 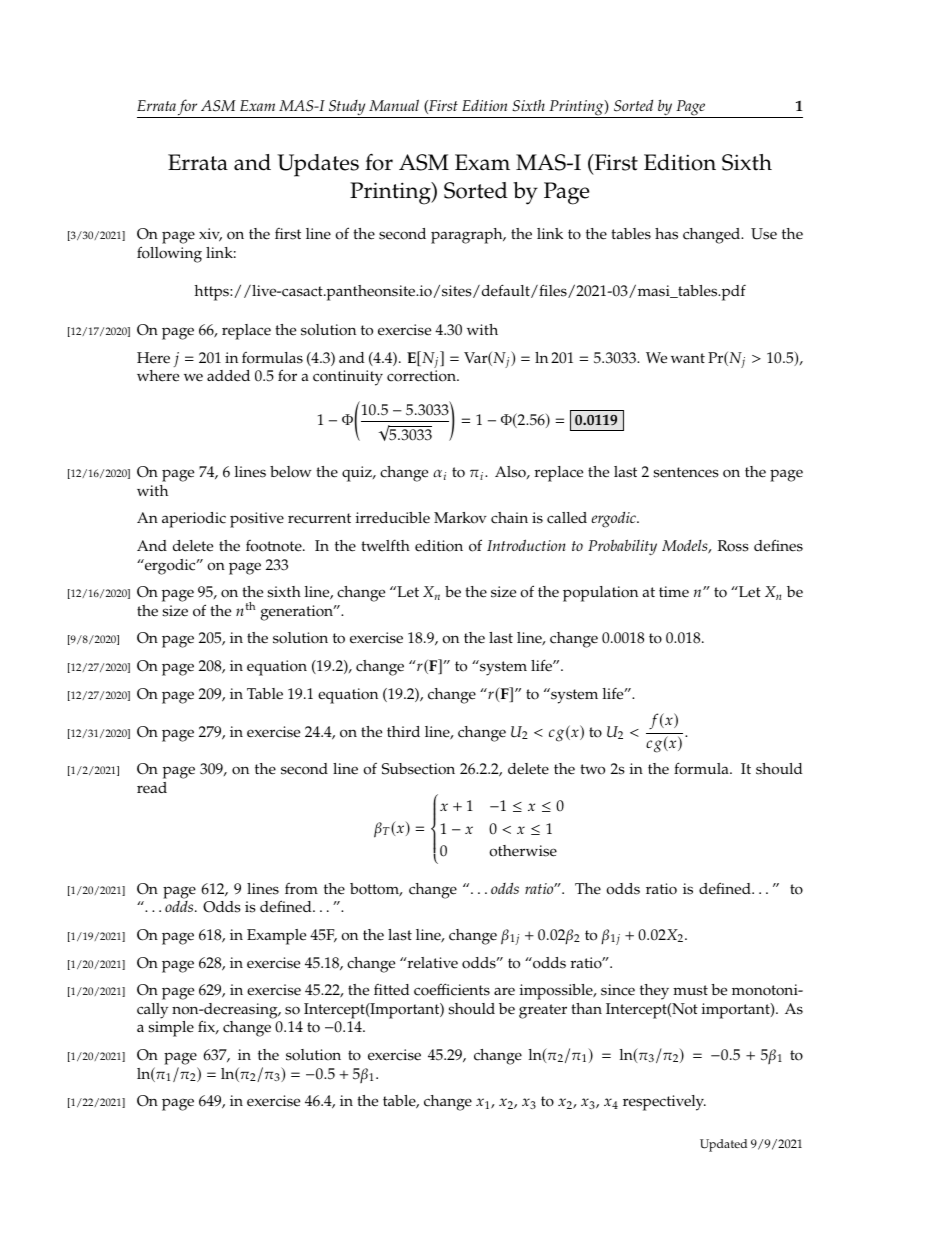 What do you see at coordinates (275, 546) in the page?
I see `footnote` at bounding box center [275, 546].
